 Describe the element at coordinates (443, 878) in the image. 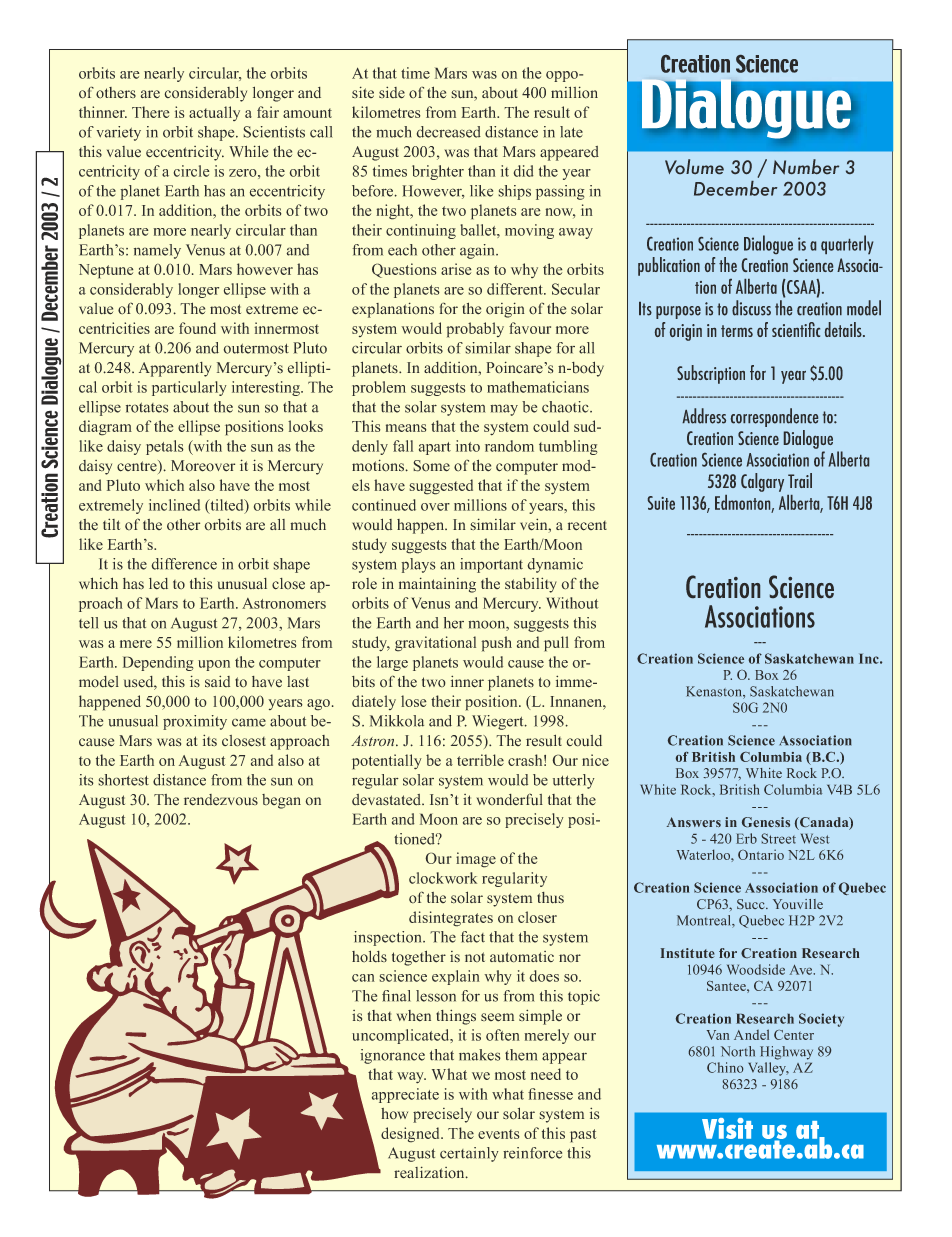

I see `clockwork` at that location.
